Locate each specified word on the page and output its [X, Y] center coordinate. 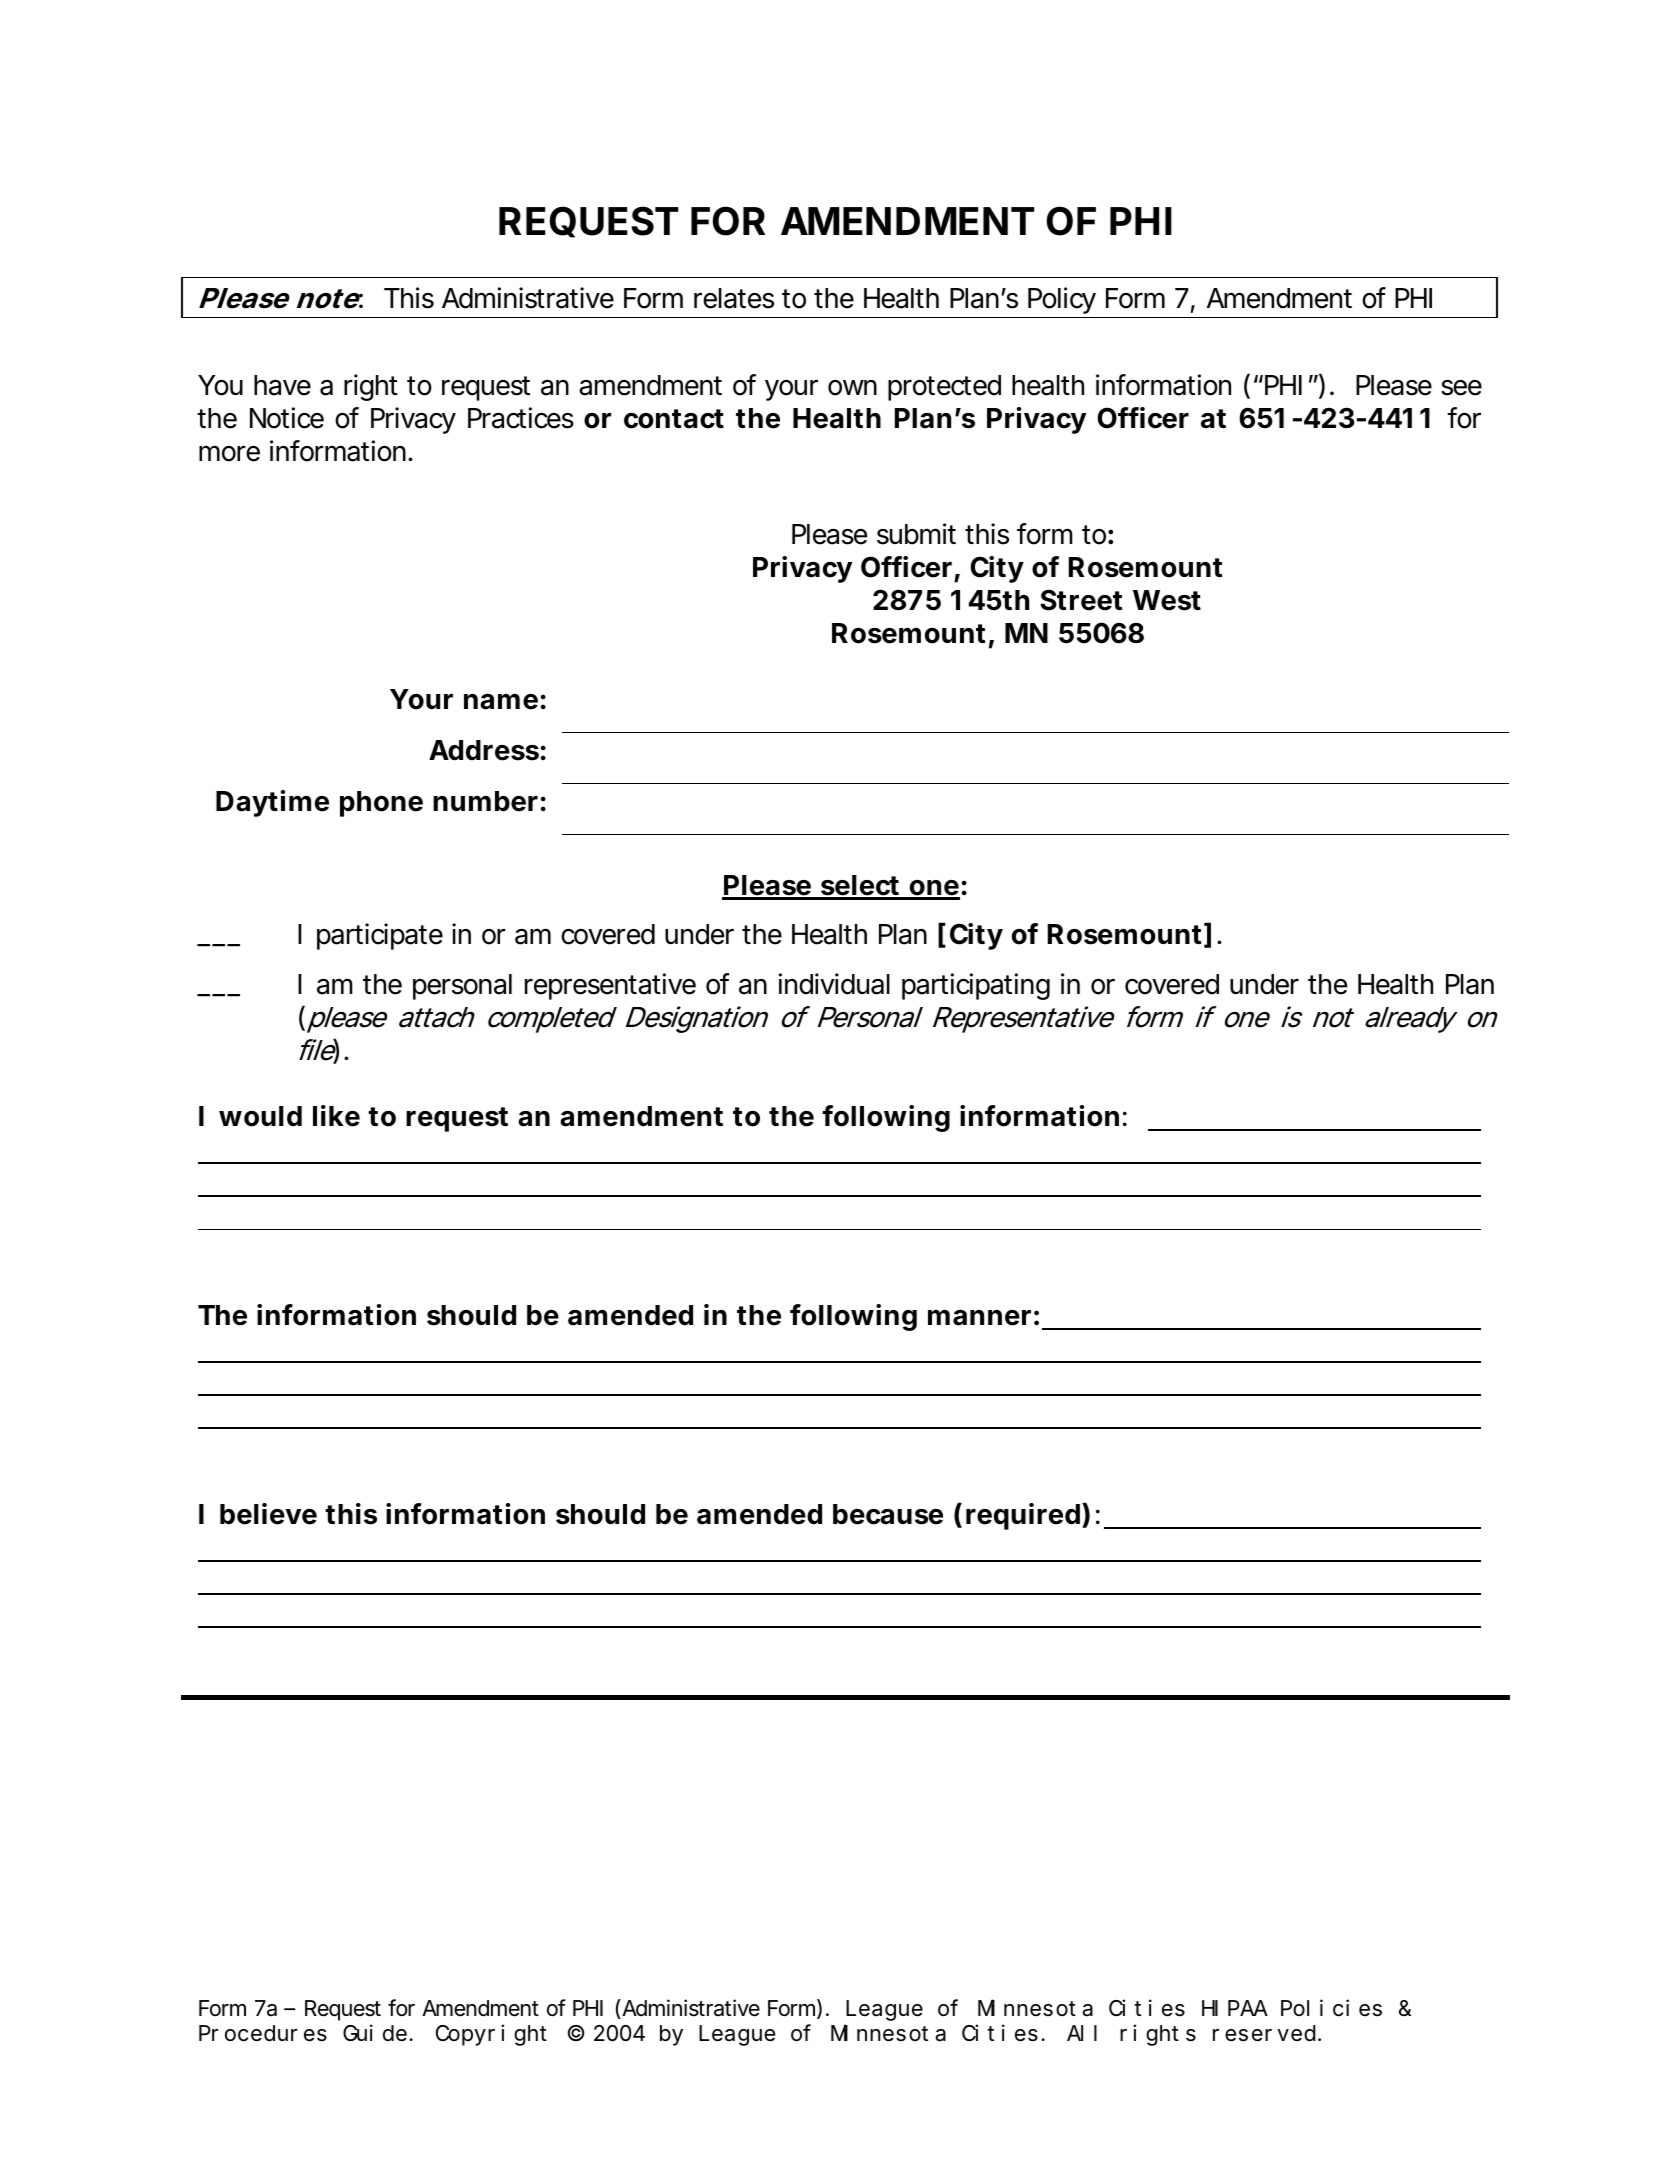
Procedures [263, 2034]
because [888, 1514]
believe [268, 1514]
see [1461, 388]
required [1023, 1516]
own [852, 388]
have [282, 385]
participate [380, 936]
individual [834, 984]
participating [976, 986]
